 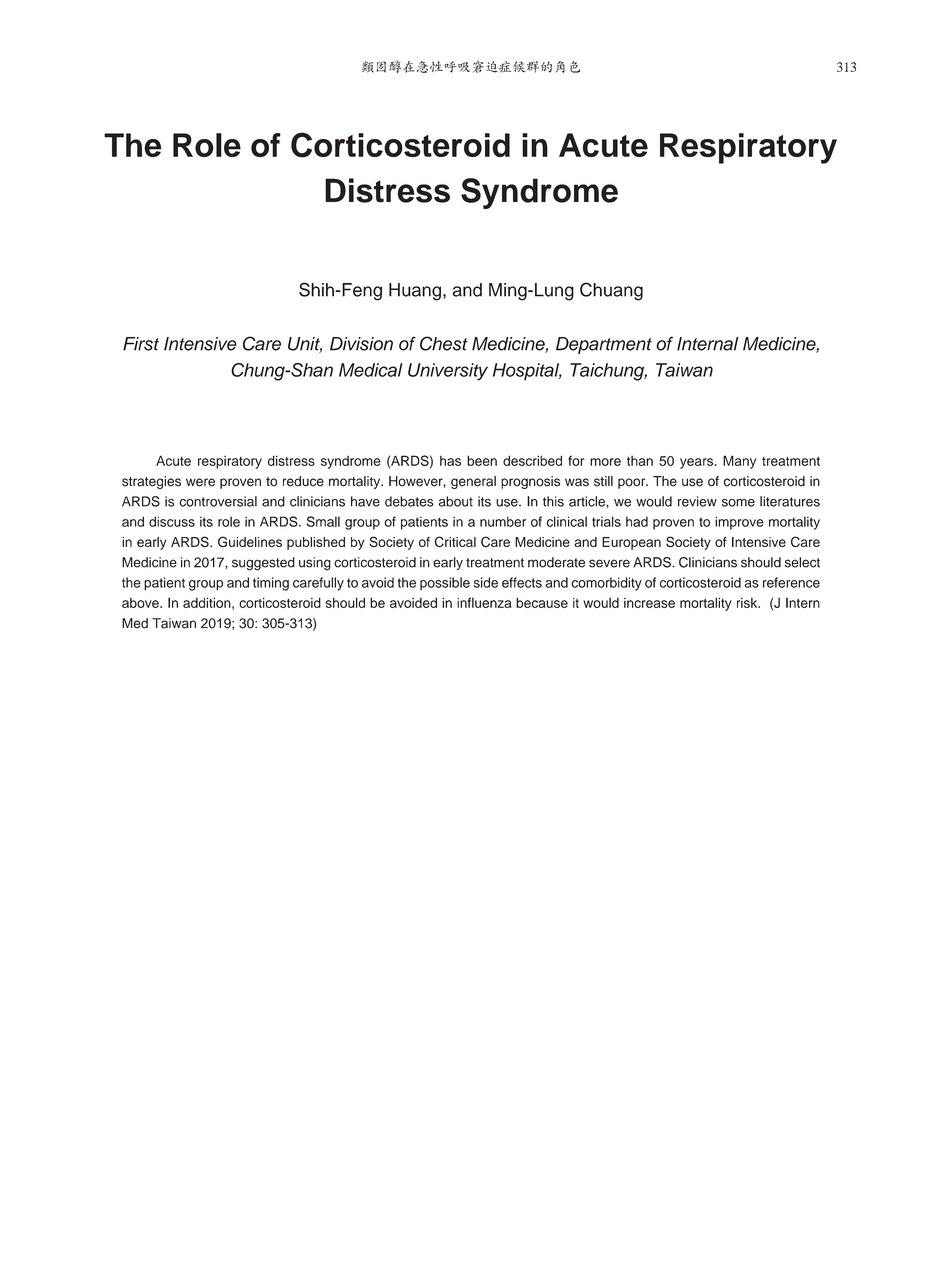 What do you see at coordinates (370, 370) in the screenshot?
I see `Medical` at bounding box center [370, 370].
